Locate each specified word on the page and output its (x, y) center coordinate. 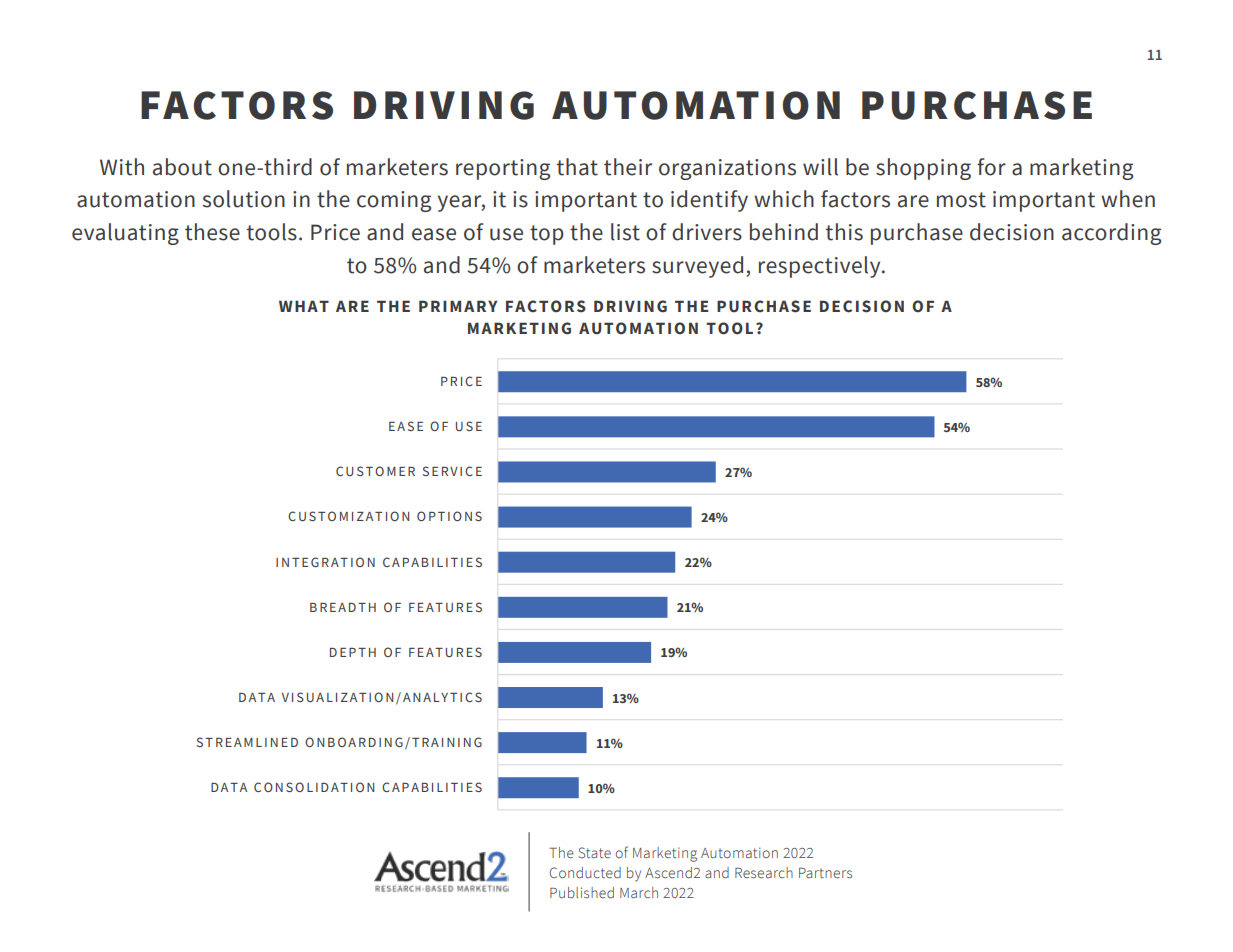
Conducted (585, 873)
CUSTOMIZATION (348, 516)
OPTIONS (449, 516)
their (628, 167)
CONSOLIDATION (314, 787)
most (961, 200)
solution (244, 199)
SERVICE (452, 471)
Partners (825, 873)
